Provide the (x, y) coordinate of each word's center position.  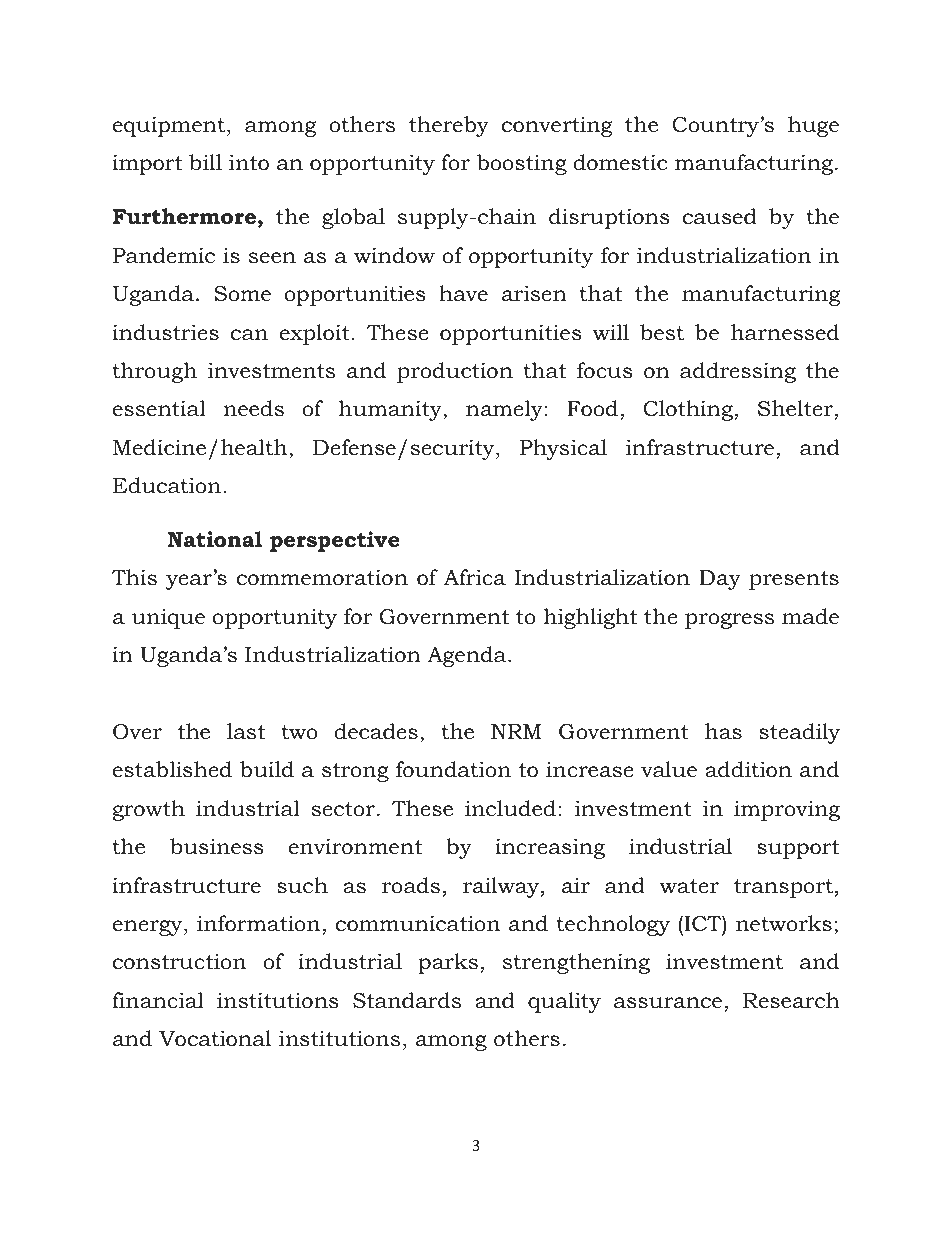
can (249, 335)
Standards (407, 1000)
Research (791, 1000)
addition (748, 769)
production (455, 372)
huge (813, 126)
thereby (449, 126)
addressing (738, 372)
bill (205, 162)
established (172, 769)
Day (720, 580)
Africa (475, 577)
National (215, 539)
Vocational (215, 1038)
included (510, 808)
